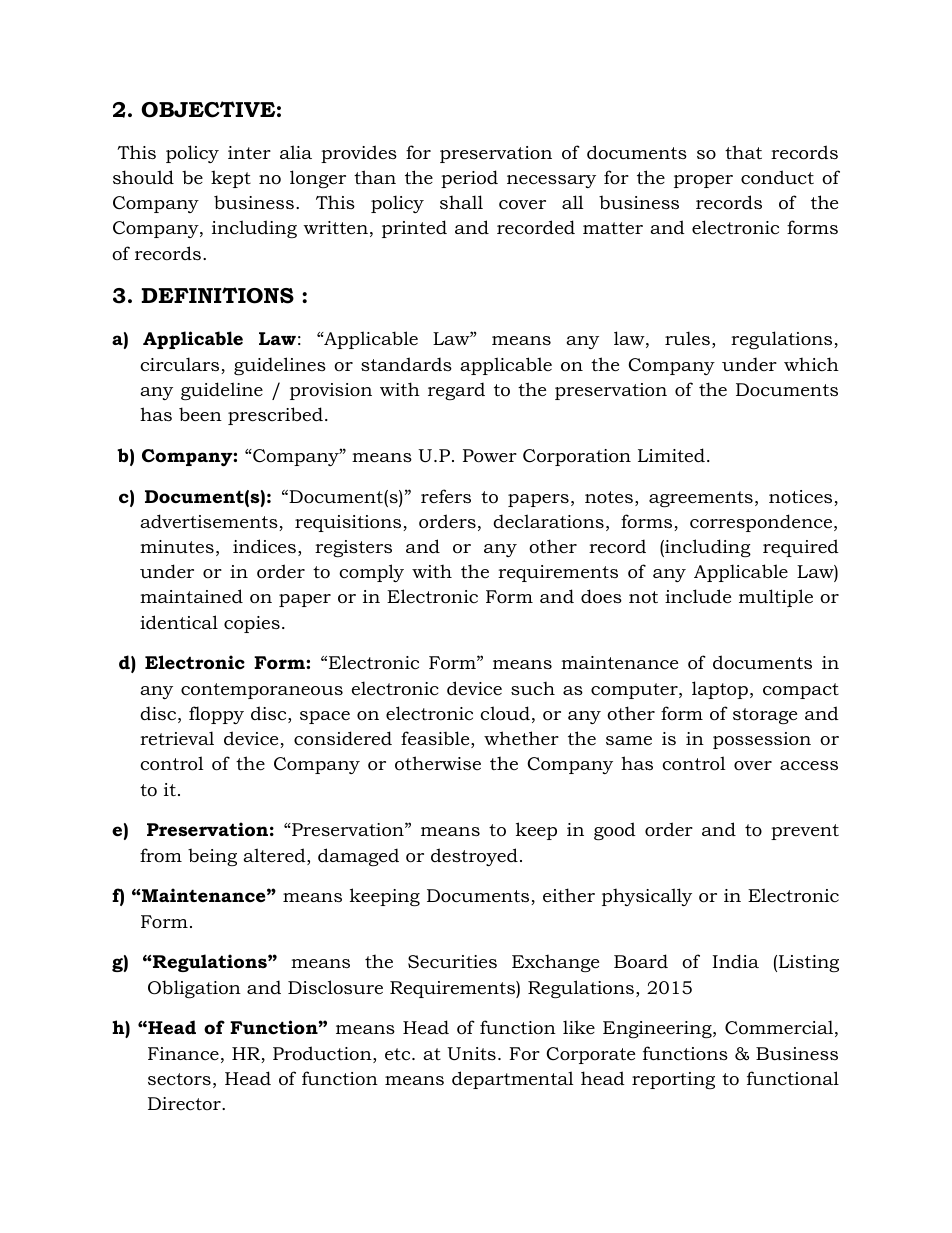 This page has width=952, height=1233. I want to click on being, so click(212, 857).
